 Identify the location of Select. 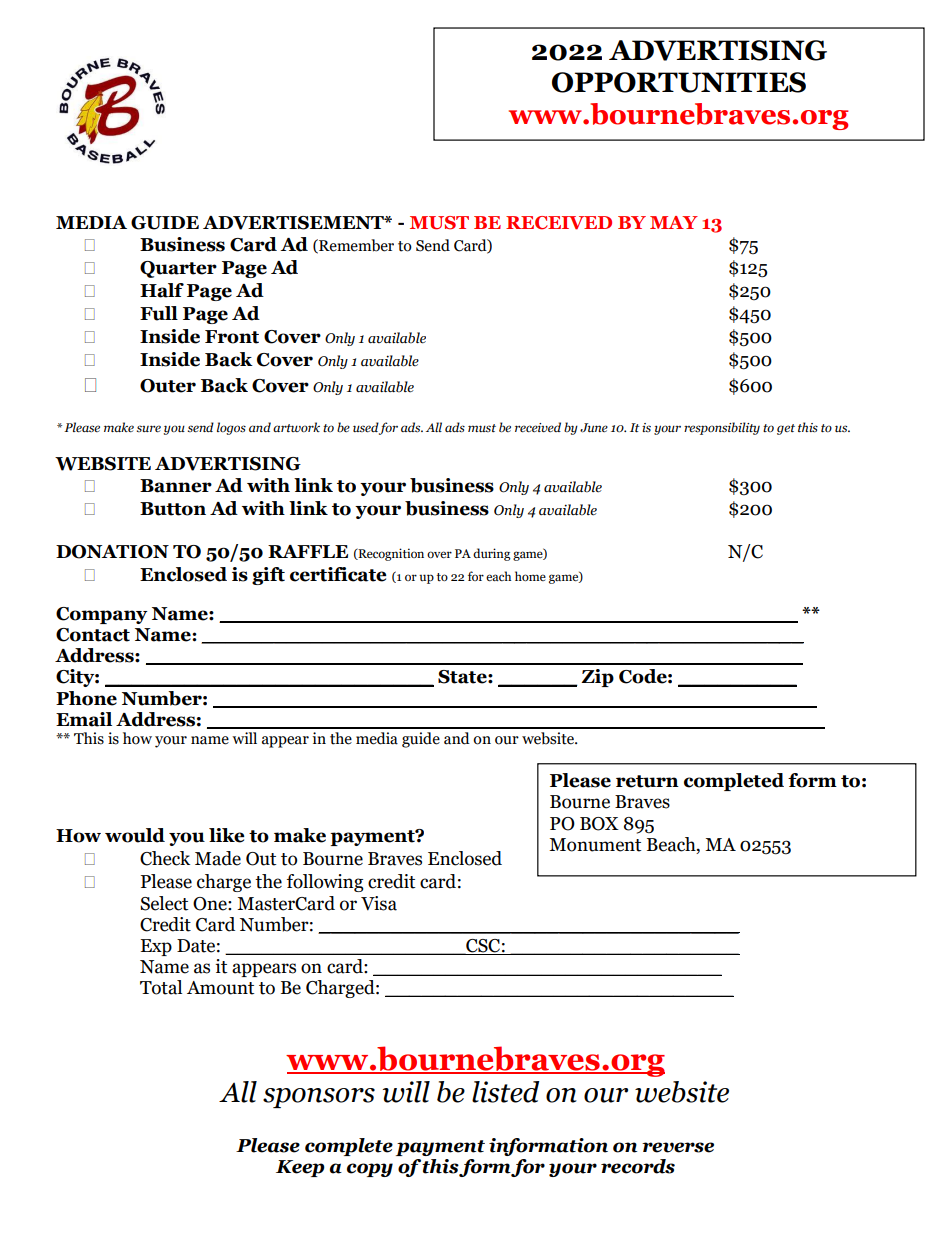
(164, 903).
